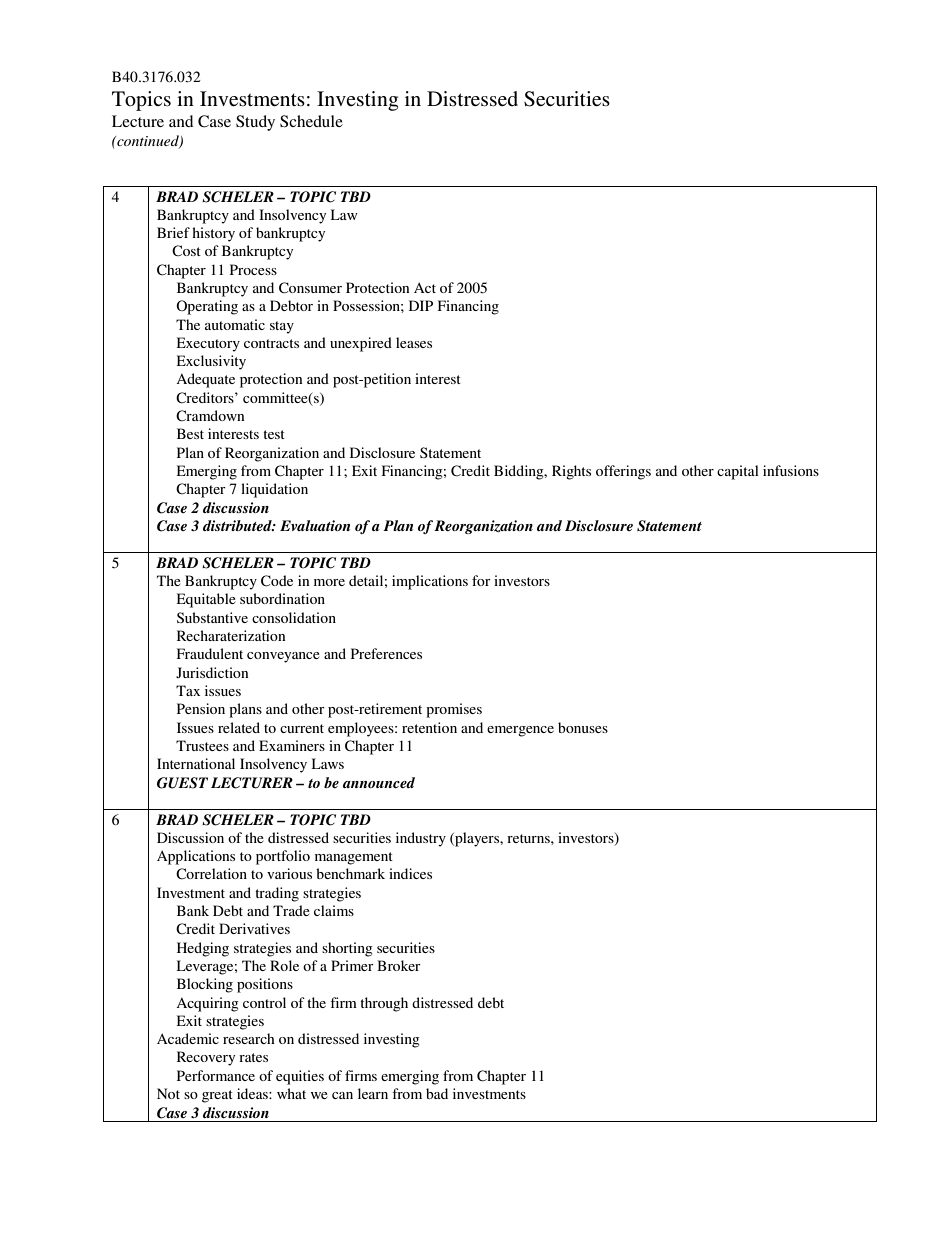 Image resolution: width=952 pixels, height=1233 pixels. Describe the element at coordinates (583, 727) in the screenshot. I see `bonuses` at that location.
